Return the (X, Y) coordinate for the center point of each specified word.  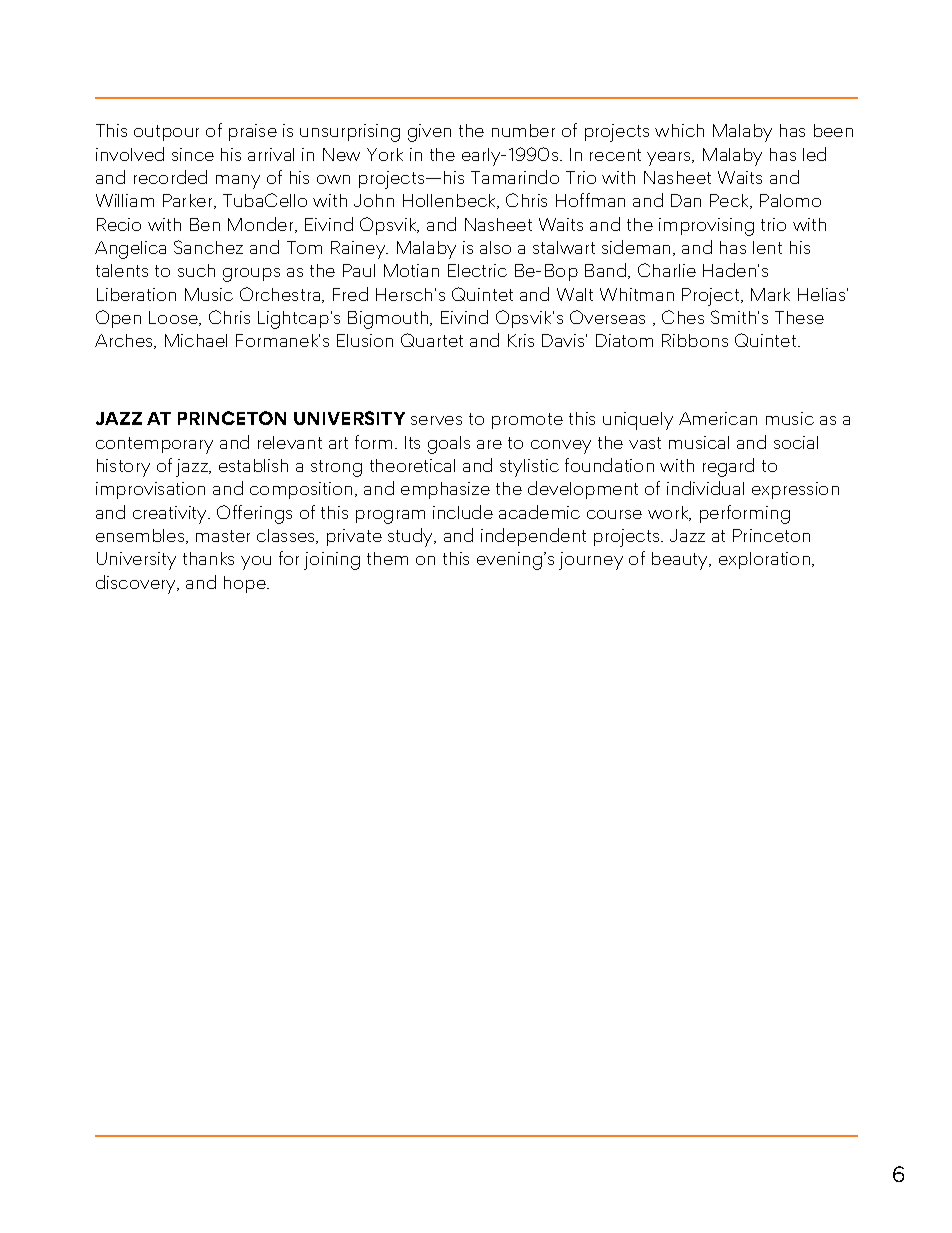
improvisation (150, 490)
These (799, 317)
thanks (208, 558)
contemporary (154, 445)
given (429, 133)
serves (436, 420)
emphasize (445, 490)
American (718, 418)
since (193, 154)
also (495, 247)
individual (705, 488)
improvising (706, 227)
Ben (205, 224)
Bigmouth (389, 320)
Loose (175, 318)
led (814, 154)
